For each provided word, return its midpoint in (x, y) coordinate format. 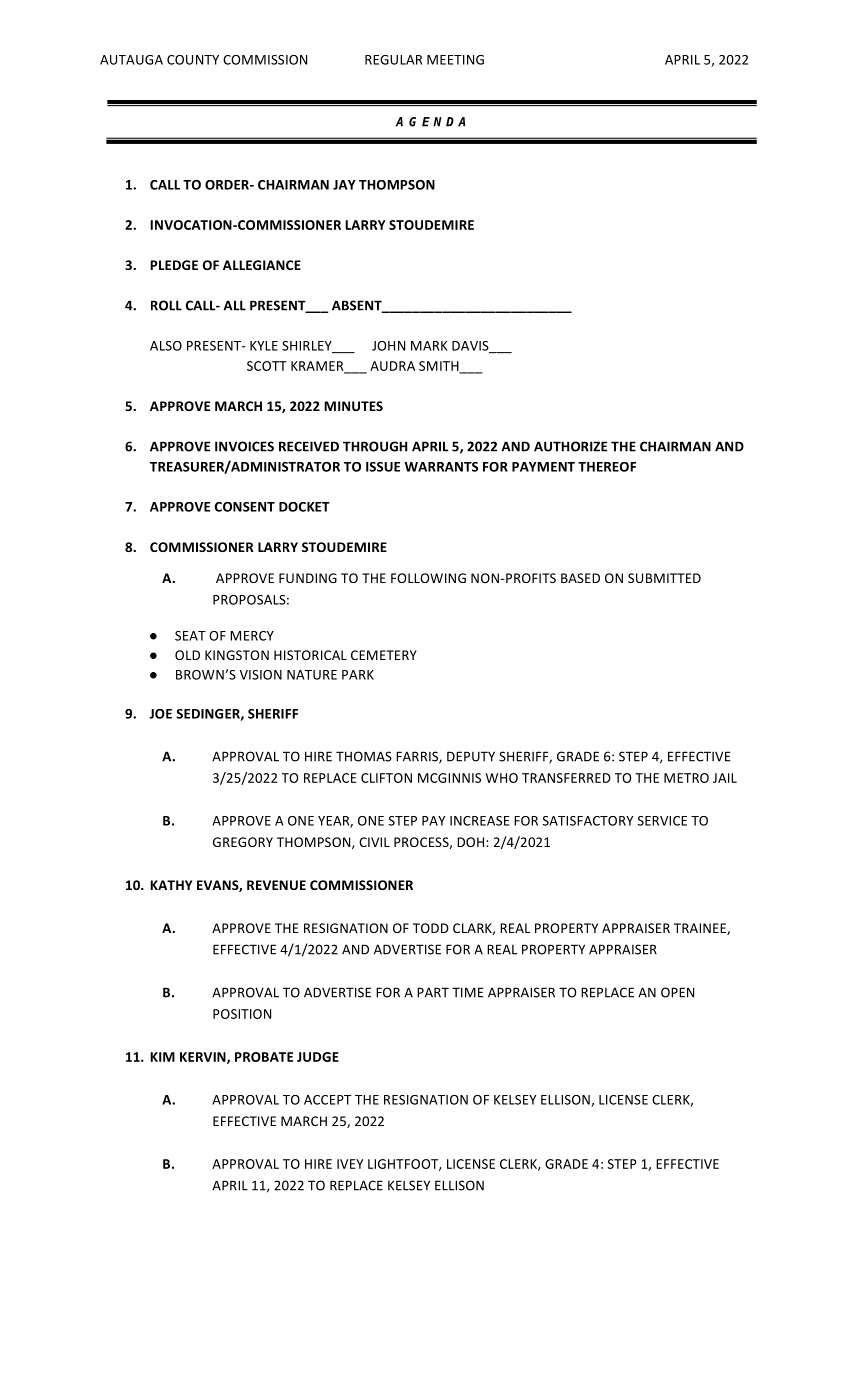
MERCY (252, 636)
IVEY (350, 1164)
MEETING (455, 60)
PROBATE (264, 1057)
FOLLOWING (428, 578)
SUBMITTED (664, 578)
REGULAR (393, 60)
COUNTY (193, 60)
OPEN (677, 992)
